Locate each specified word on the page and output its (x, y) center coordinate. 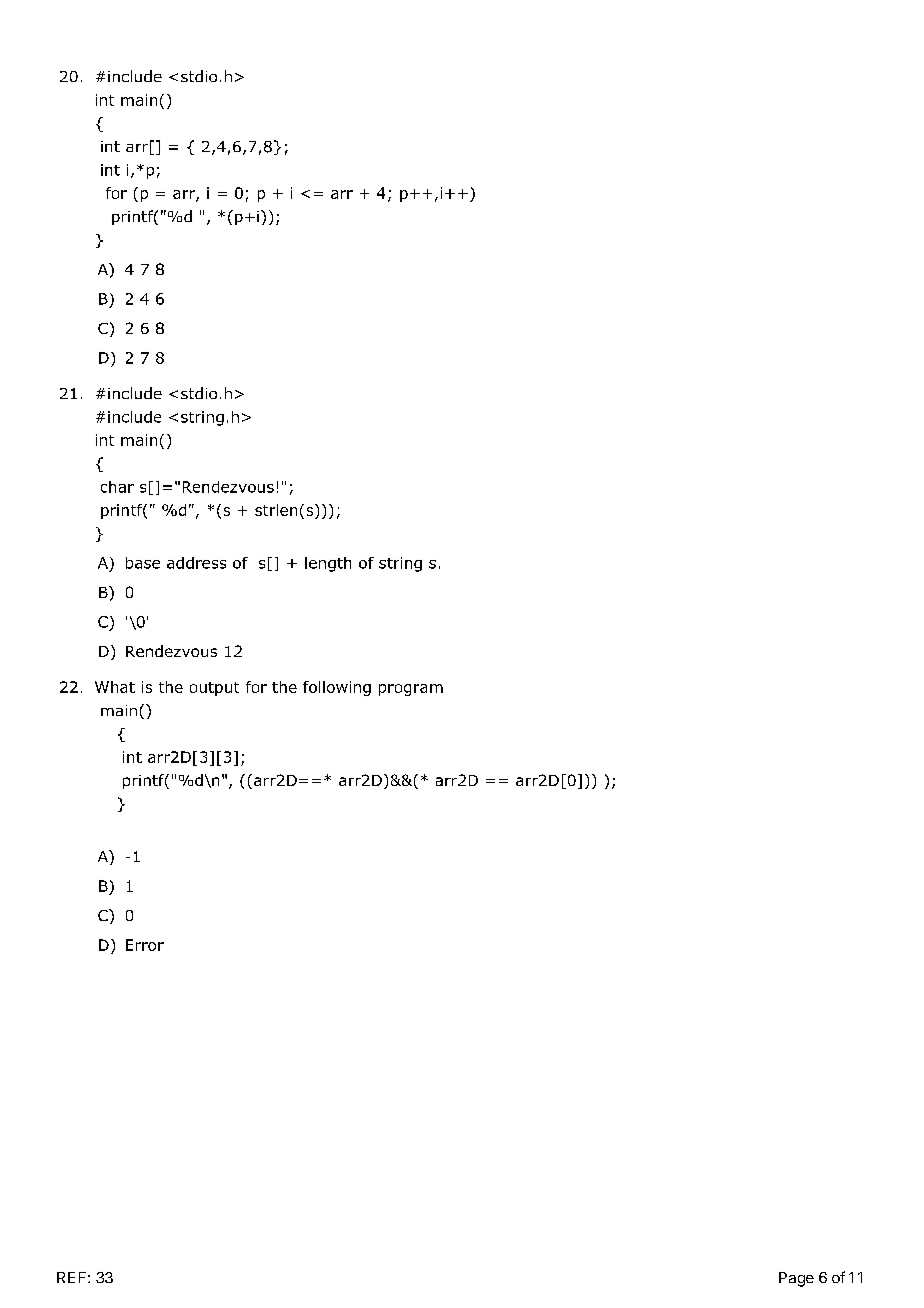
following (337, 688)
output (214, 689)
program (411, 690)
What (115, 687)
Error (145, 945)
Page (796, 1279)
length (328, 564)
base (143, 563)
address (196, 563)
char (117, 487)
